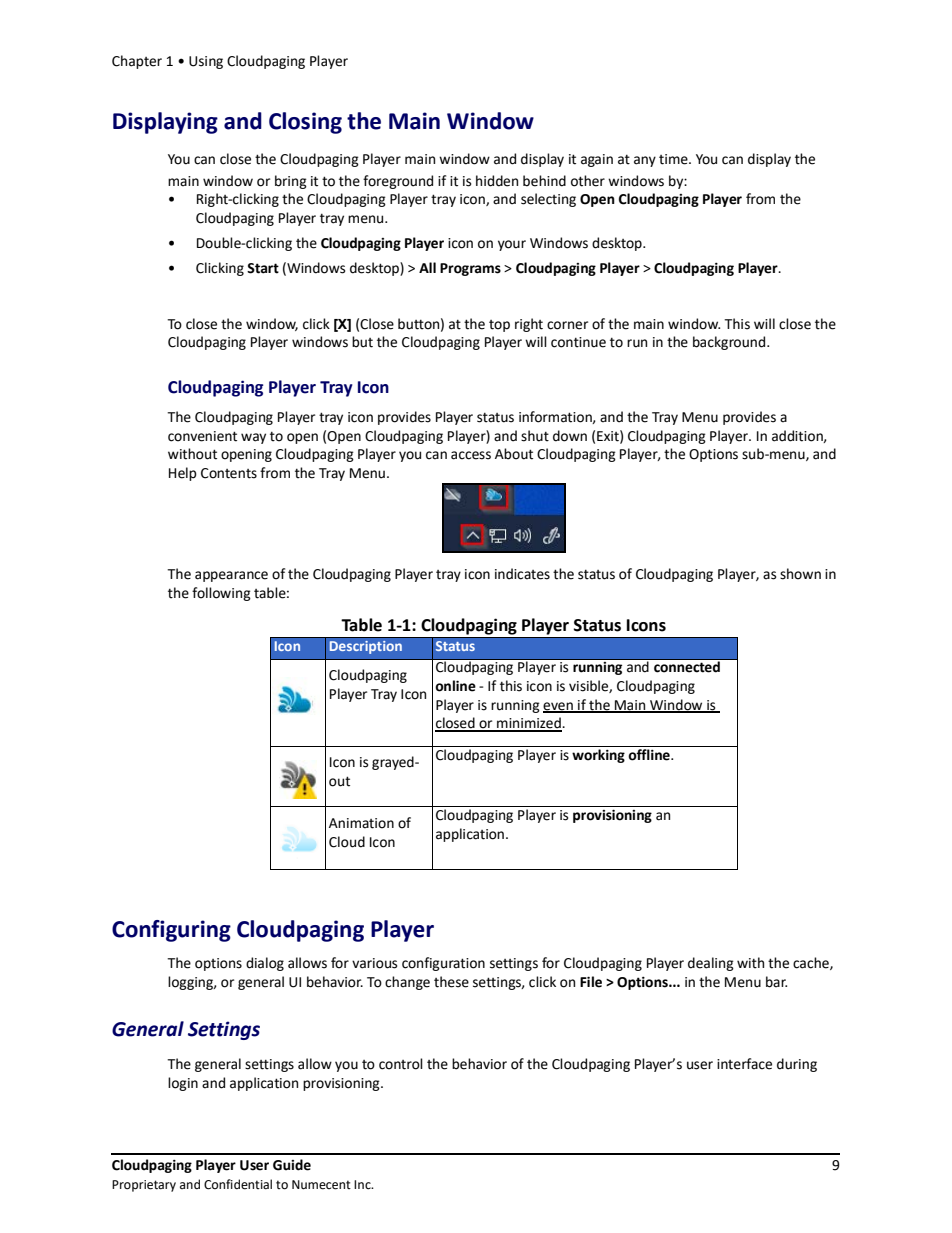 This screenshot has height=1233, width=952. What do you see at coordinates (674, 159) in the screenshot?
I see `time` at bounding box center [674, 159].
